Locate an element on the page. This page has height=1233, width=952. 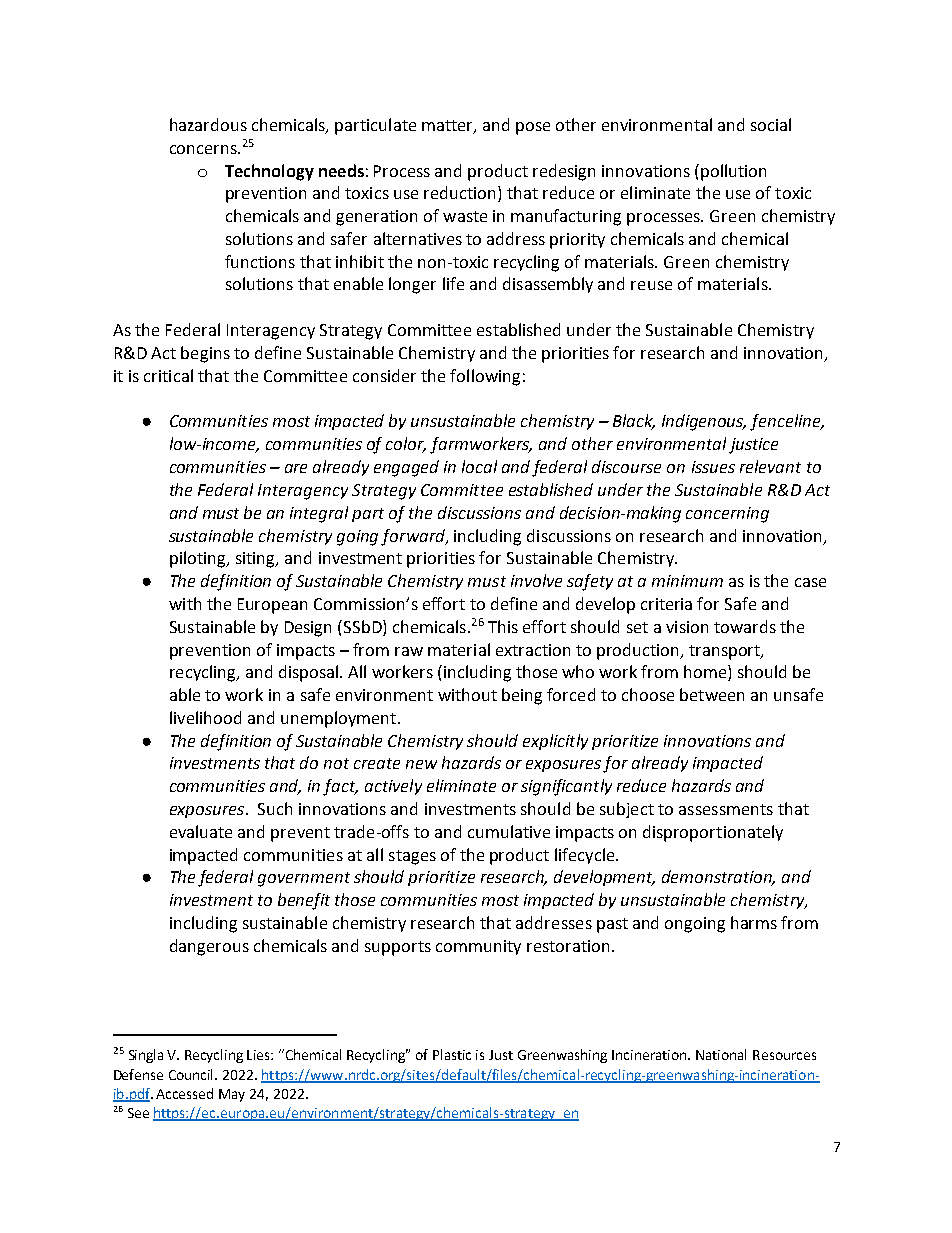
disproportionately is located at coordinates (713, 833).
